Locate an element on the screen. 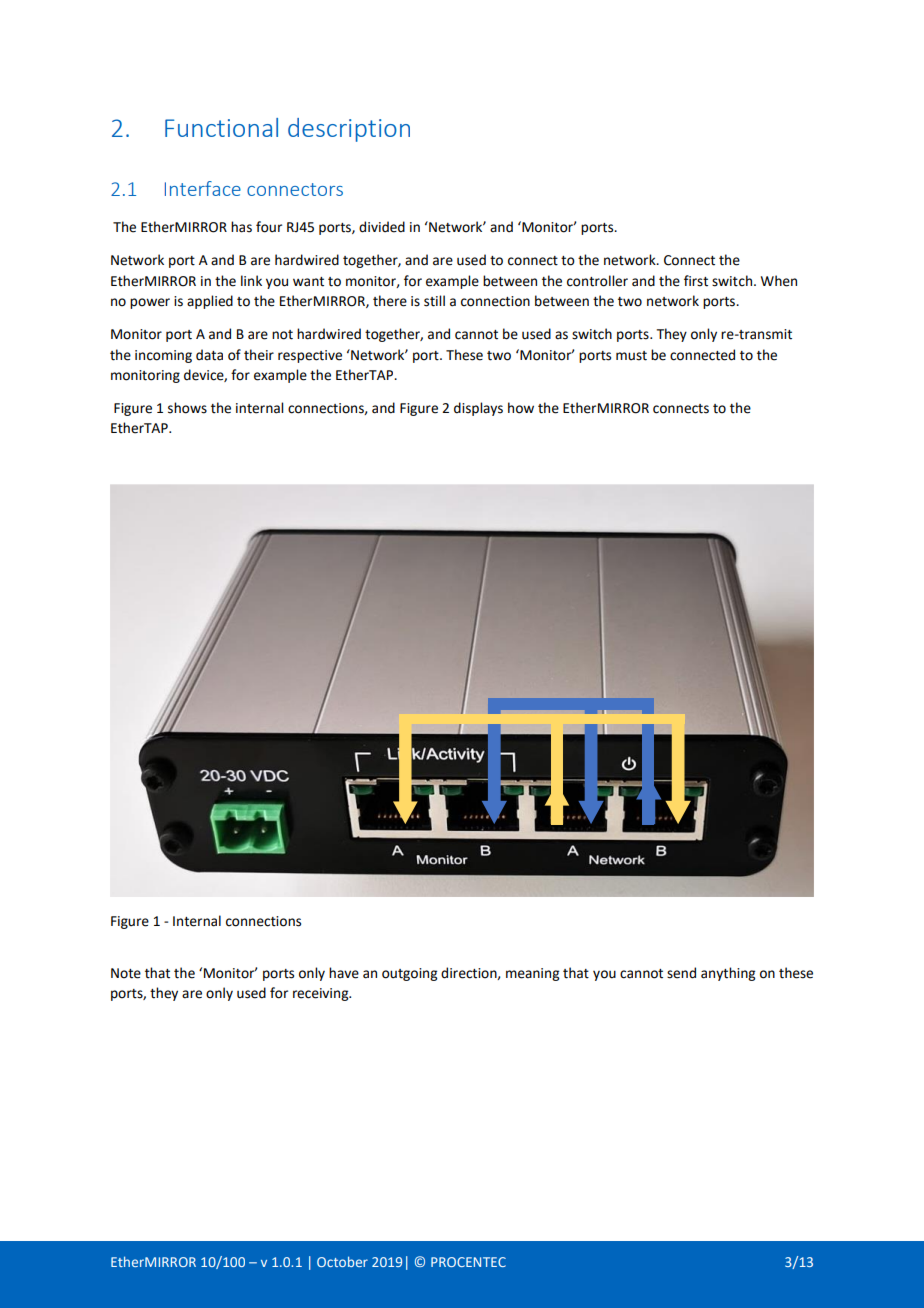 This screenshot has height=1308, width=924. first is located at coordinates (696, 281).
